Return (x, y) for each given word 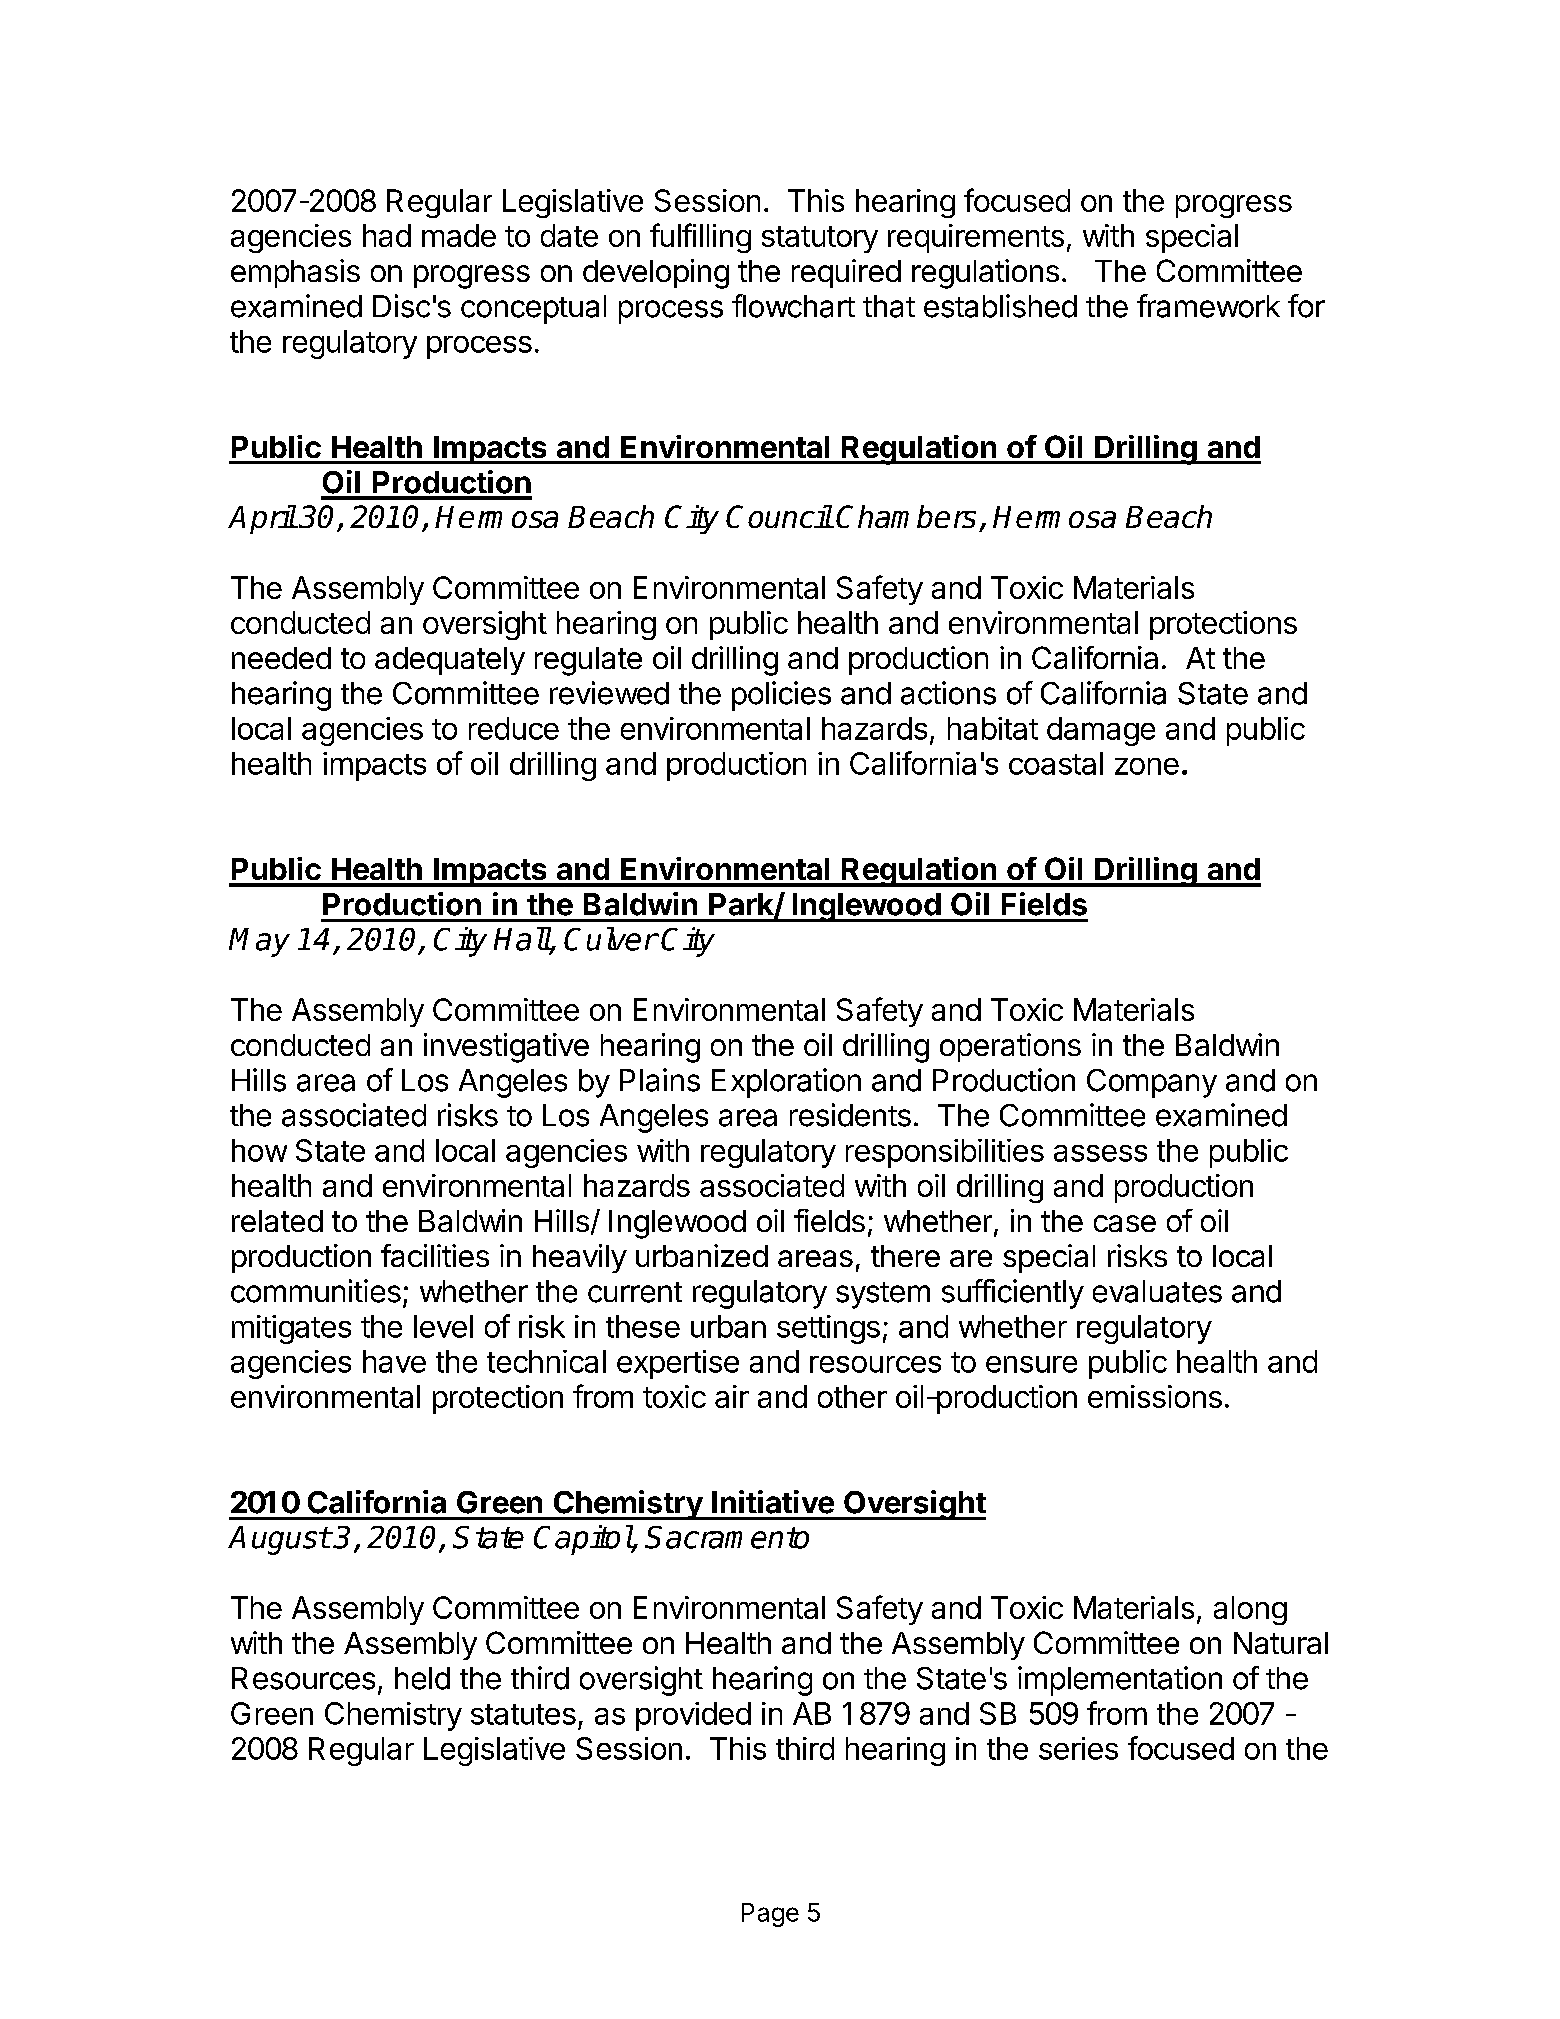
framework (1208, 306)
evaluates (1157, 1291)
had (387, 235)
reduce (514, 728)
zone (1147, 766)
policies (781, 696)
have (394, 1361)
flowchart (793, 306)
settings (828, 1329)
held (422, 1678)
